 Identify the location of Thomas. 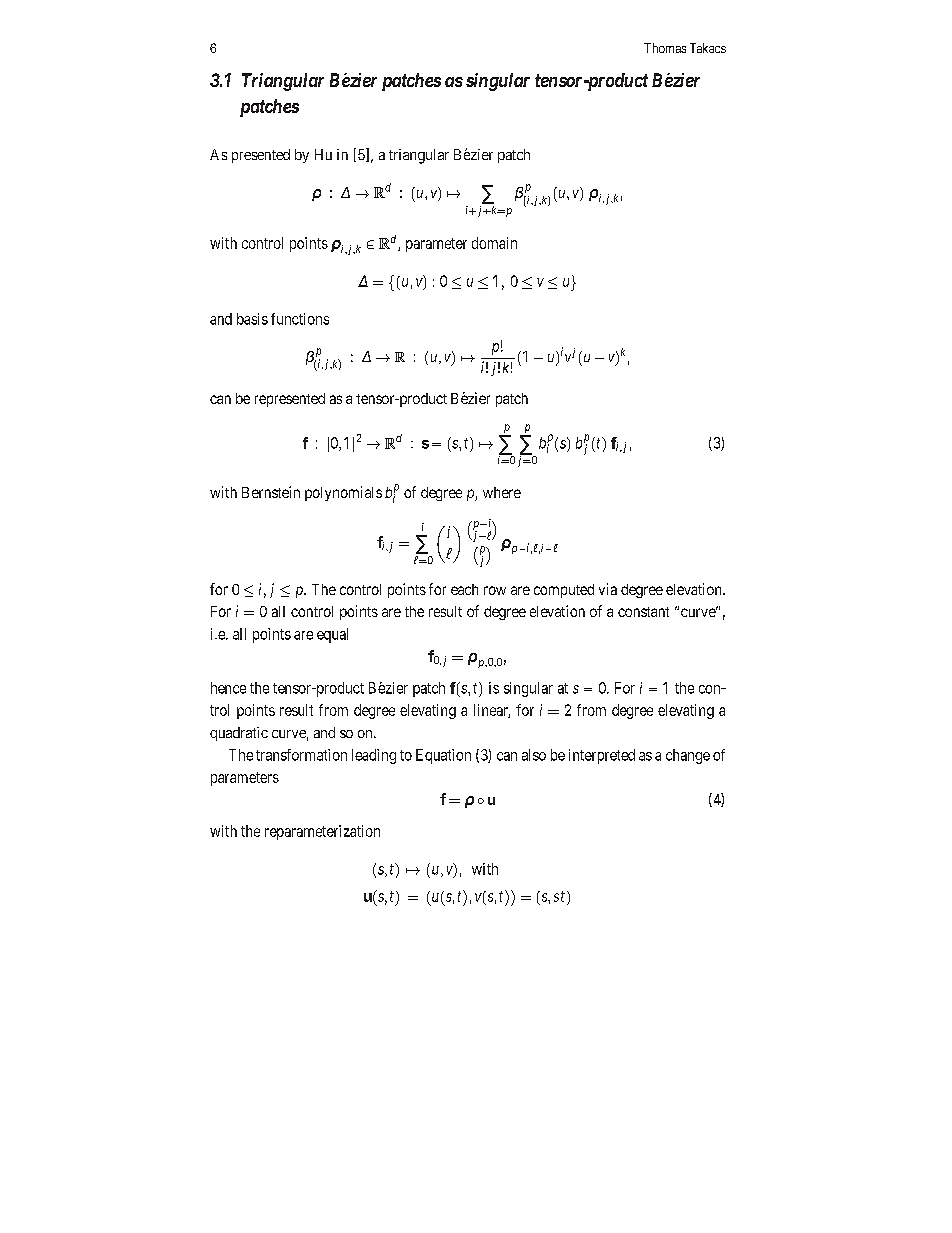
(665, 48).
